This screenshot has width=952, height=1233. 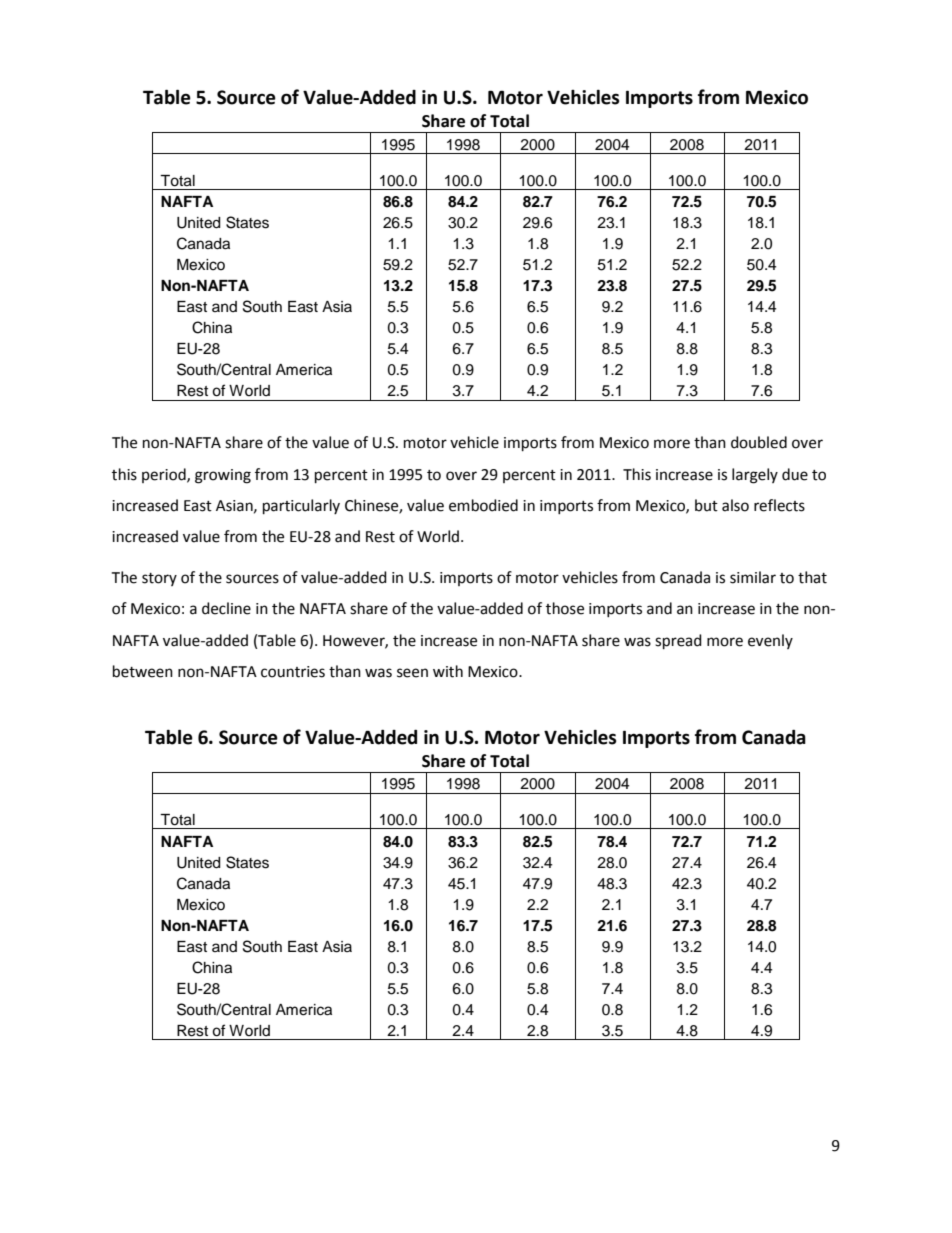 I want to click on evenly, so click(x=770, y=641).
